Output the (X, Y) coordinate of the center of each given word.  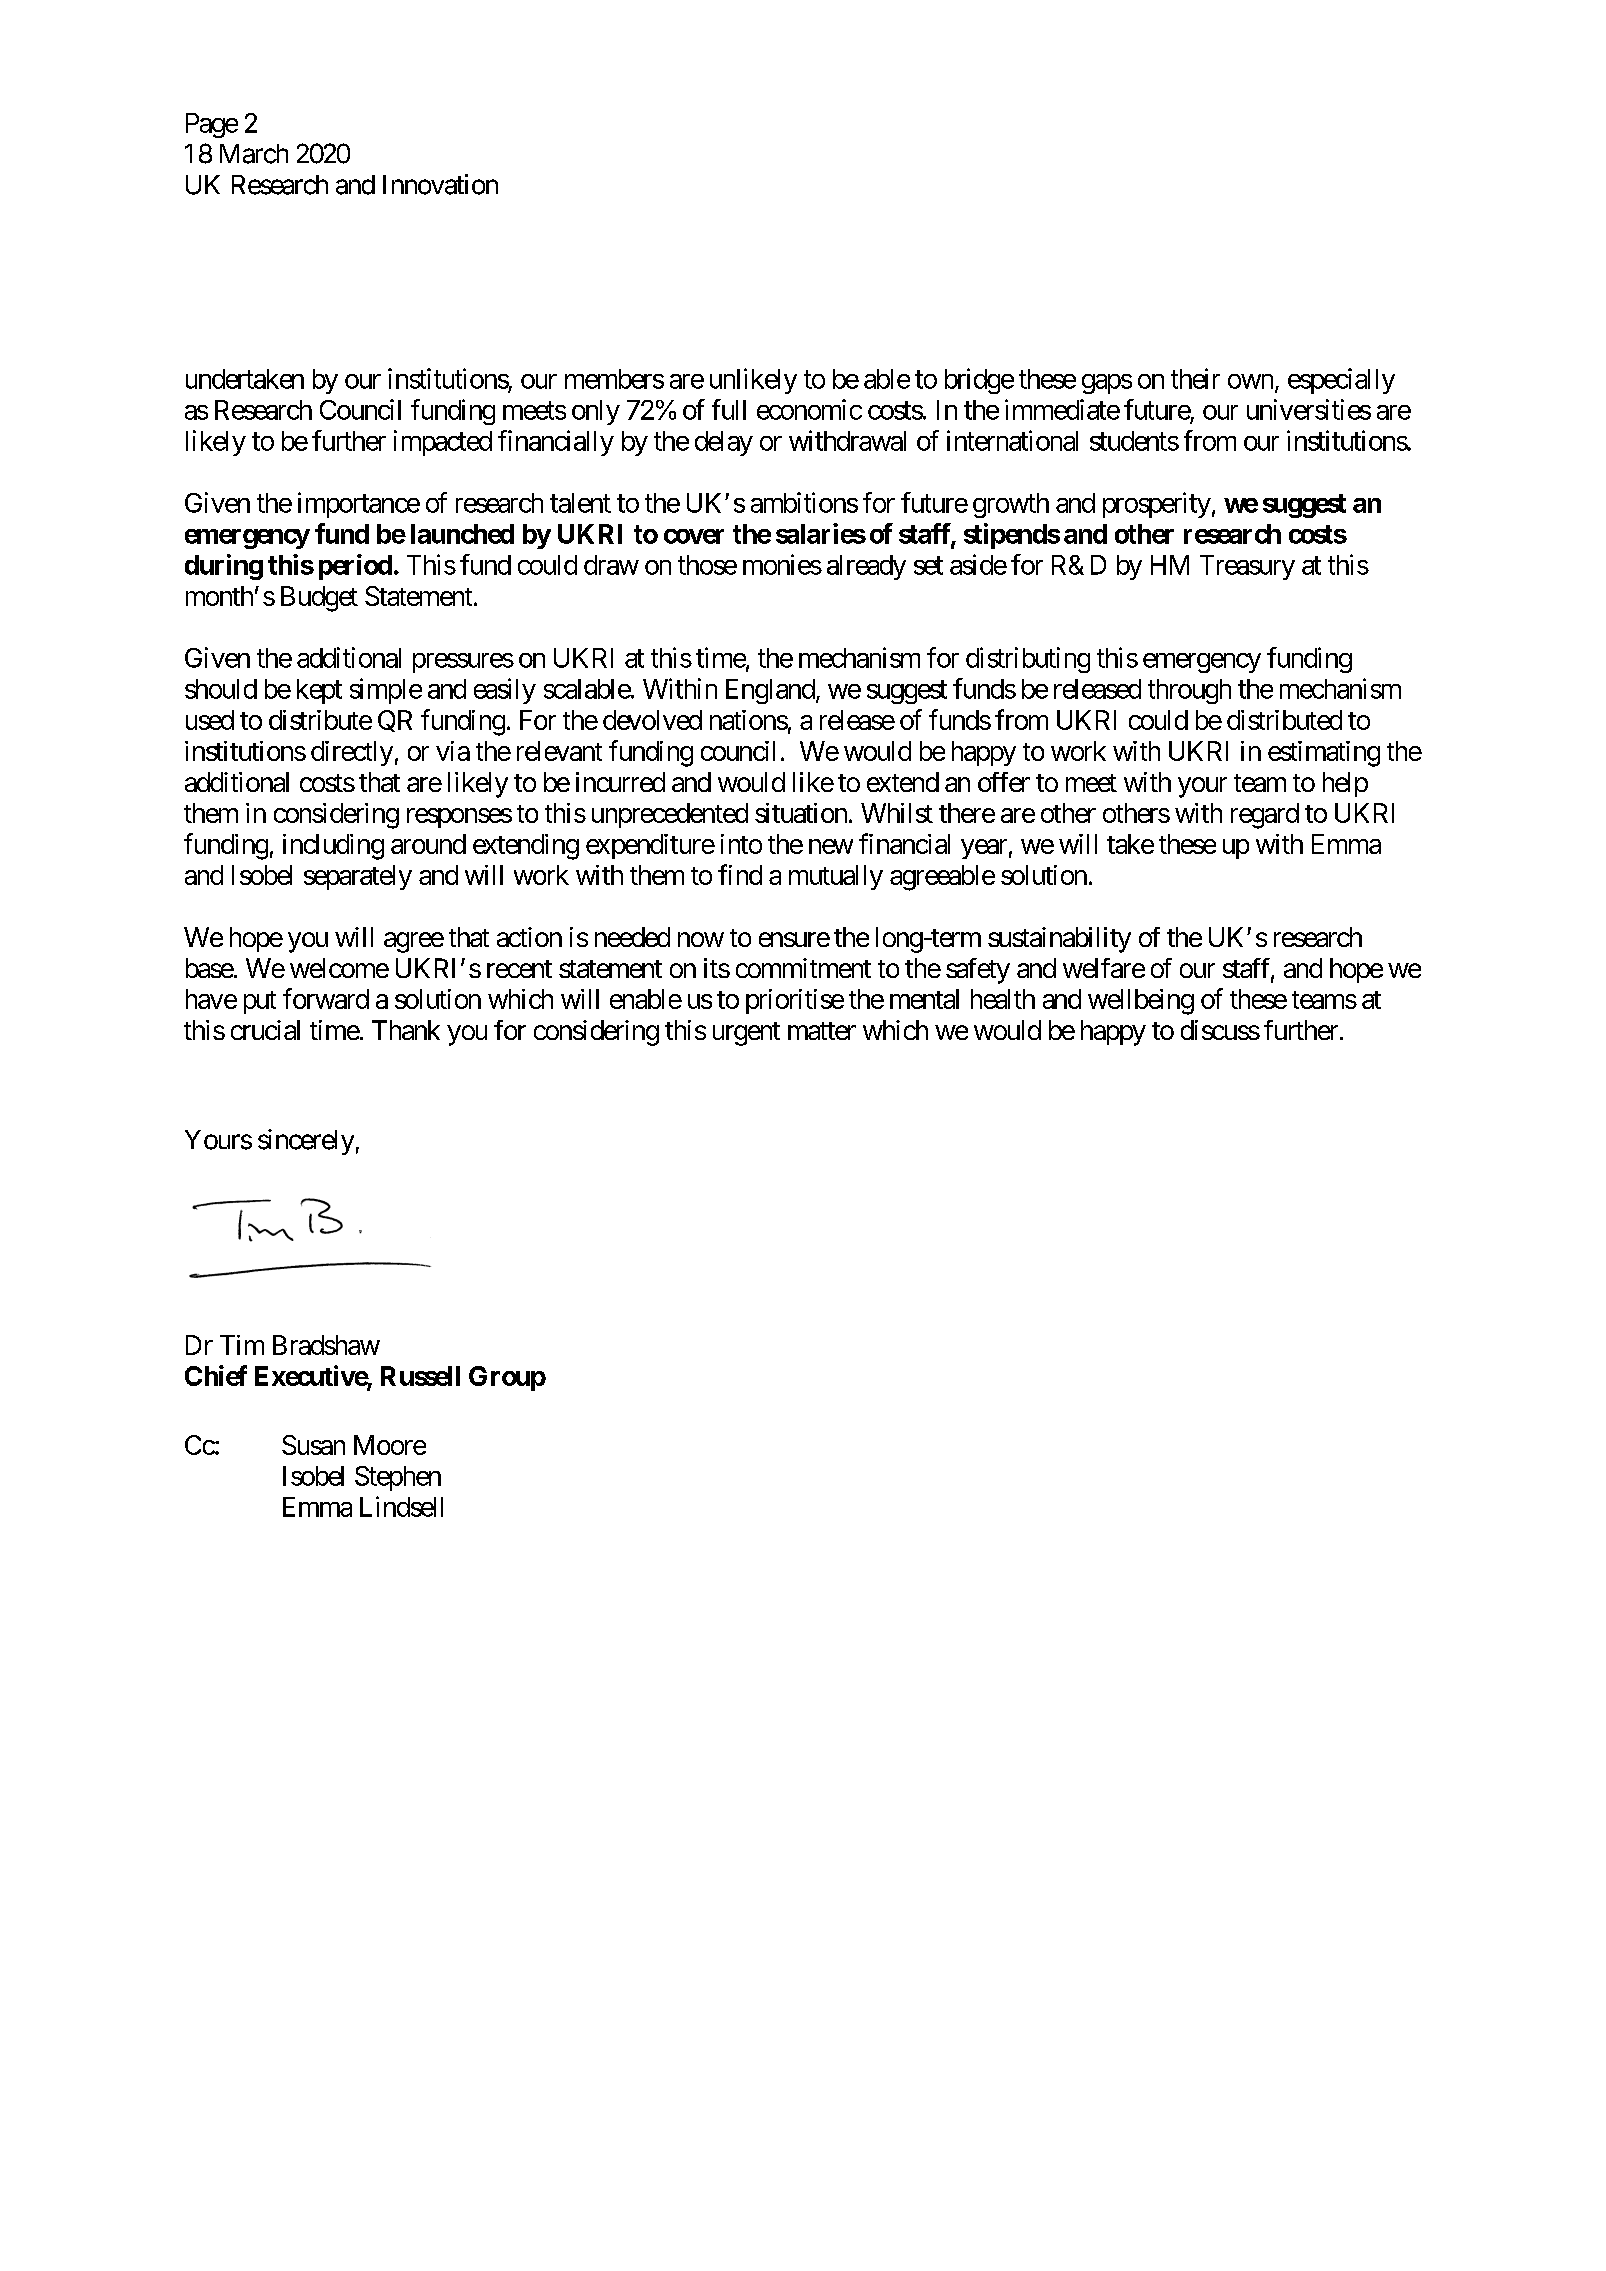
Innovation (440, 184)
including (333, 847)
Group (507, 1378)
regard (1265, 816)
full (729, 409)
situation (801, 813)
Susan (313, 1445)
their (1195, 378)
